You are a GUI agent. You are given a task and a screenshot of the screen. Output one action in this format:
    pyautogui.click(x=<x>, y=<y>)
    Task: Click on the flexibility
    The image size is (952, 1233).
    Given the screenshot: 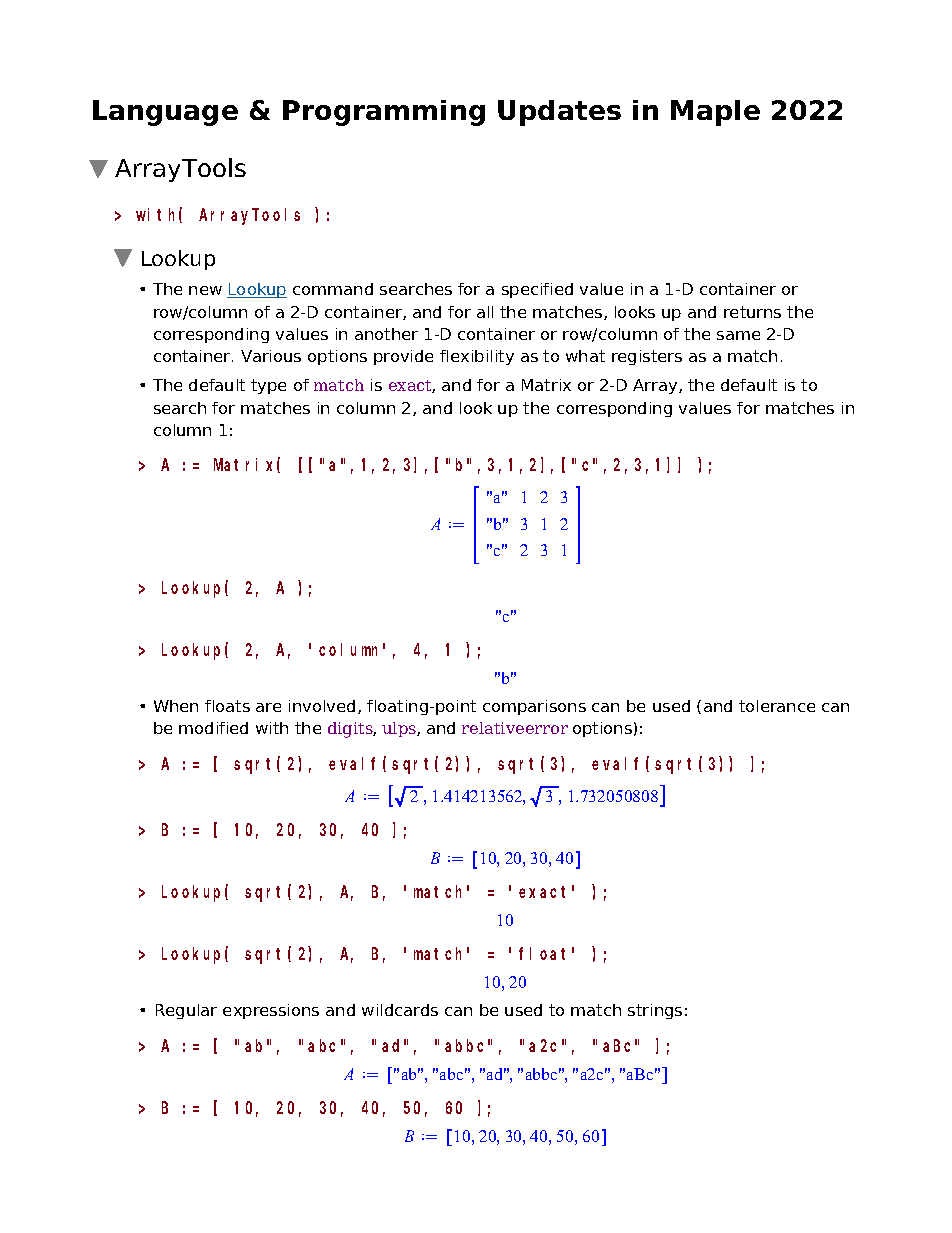 What is the action you would take?
    pyautogui.click(x=477, y=357)
